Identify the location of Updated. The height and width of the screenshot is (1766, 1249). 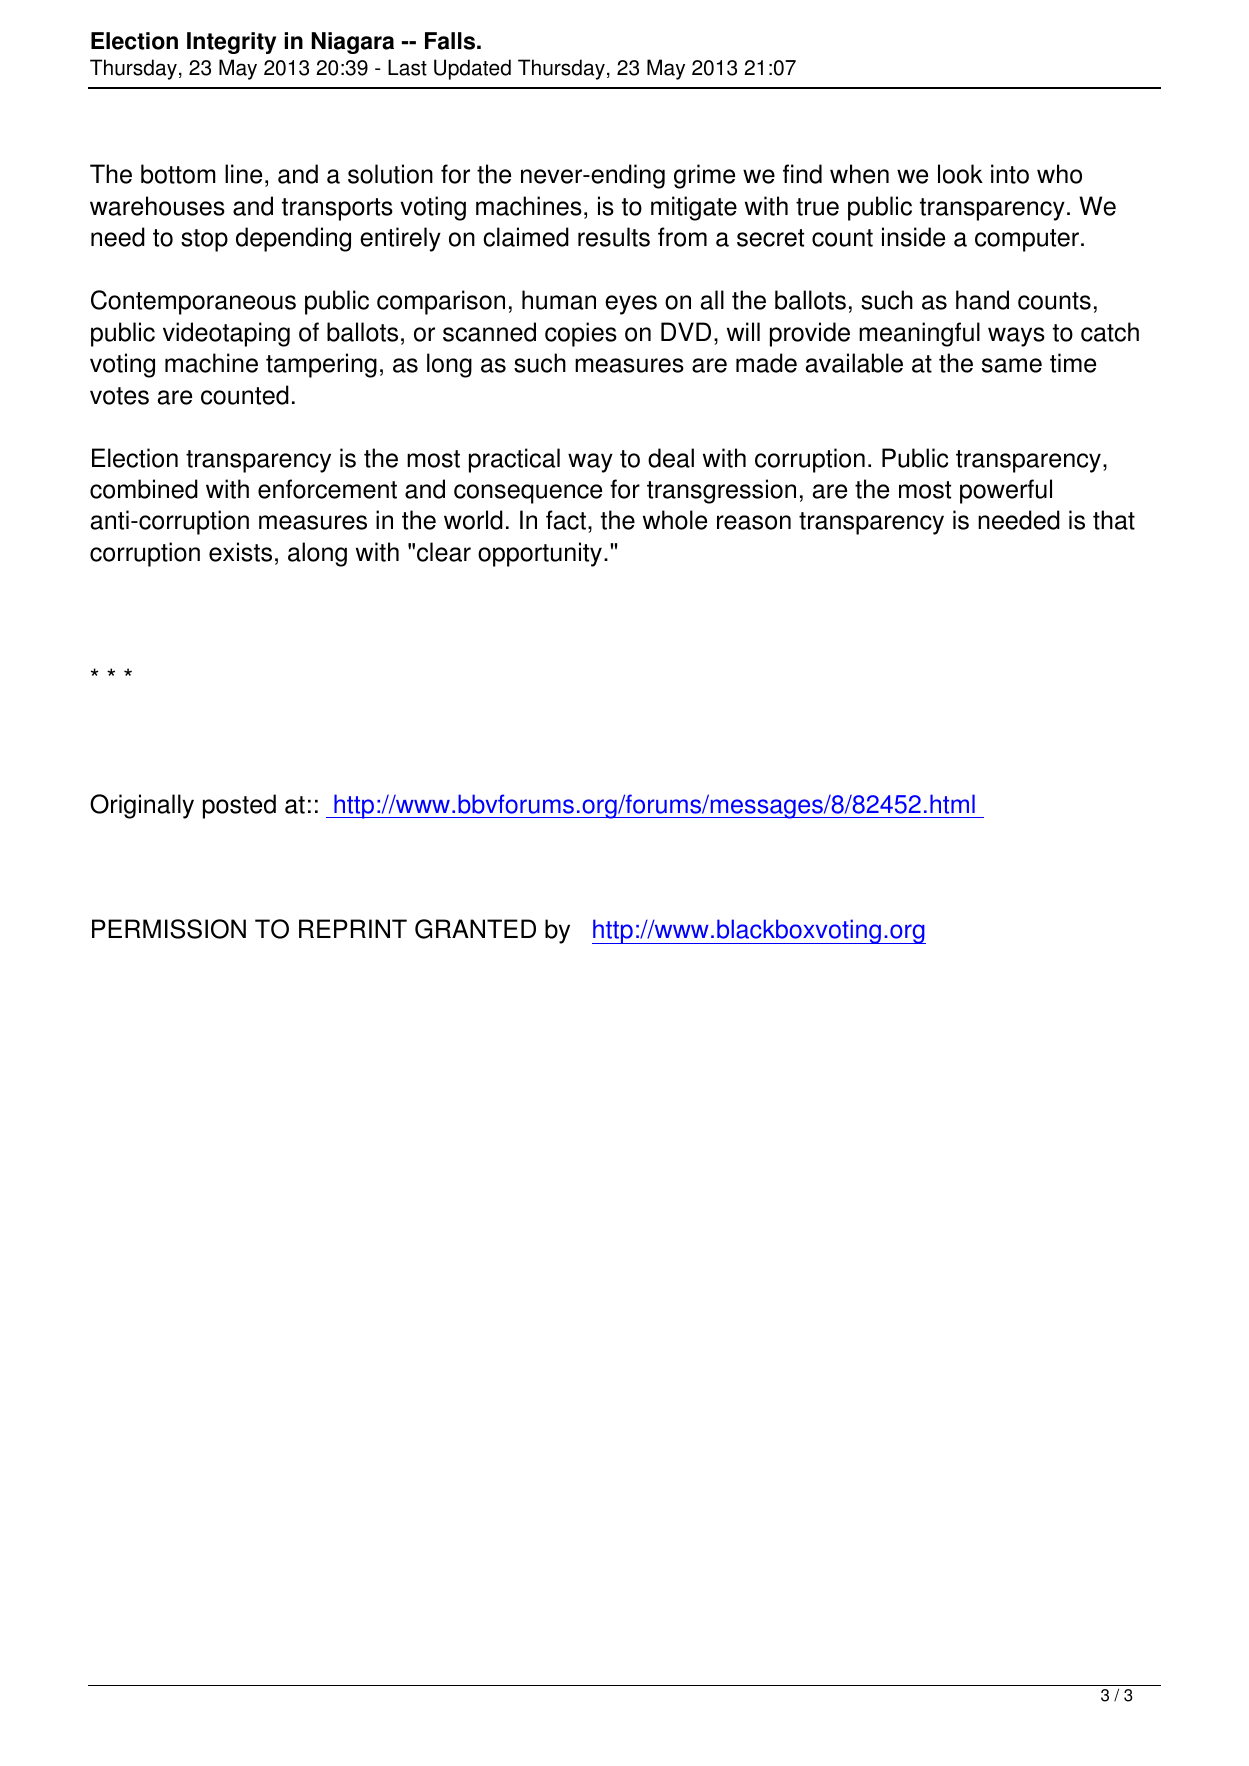
(472, 69).
